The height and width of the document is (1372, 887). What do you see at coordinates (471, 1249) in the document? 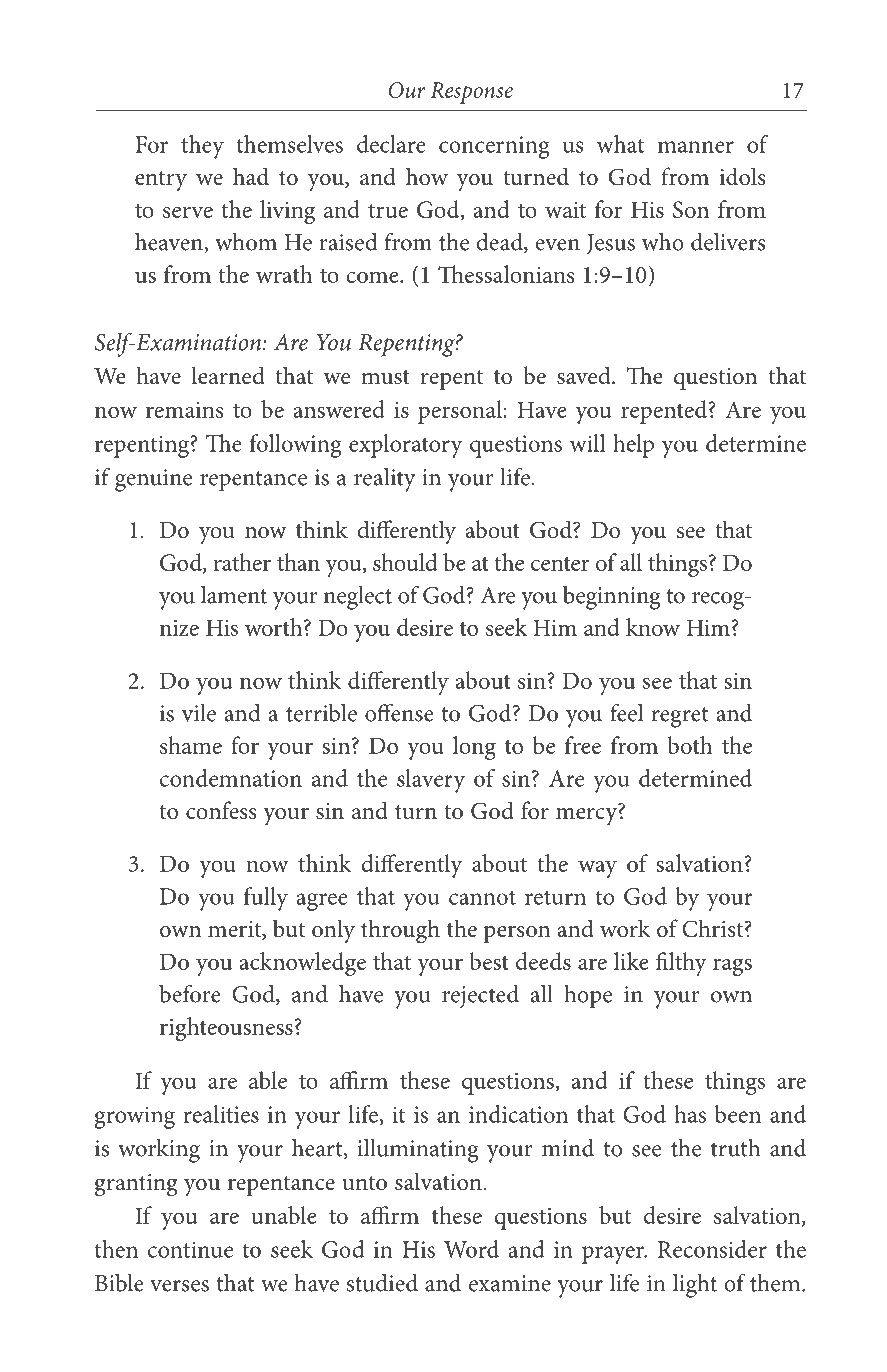
I see `Word` at bounding box center [471, 1249].
